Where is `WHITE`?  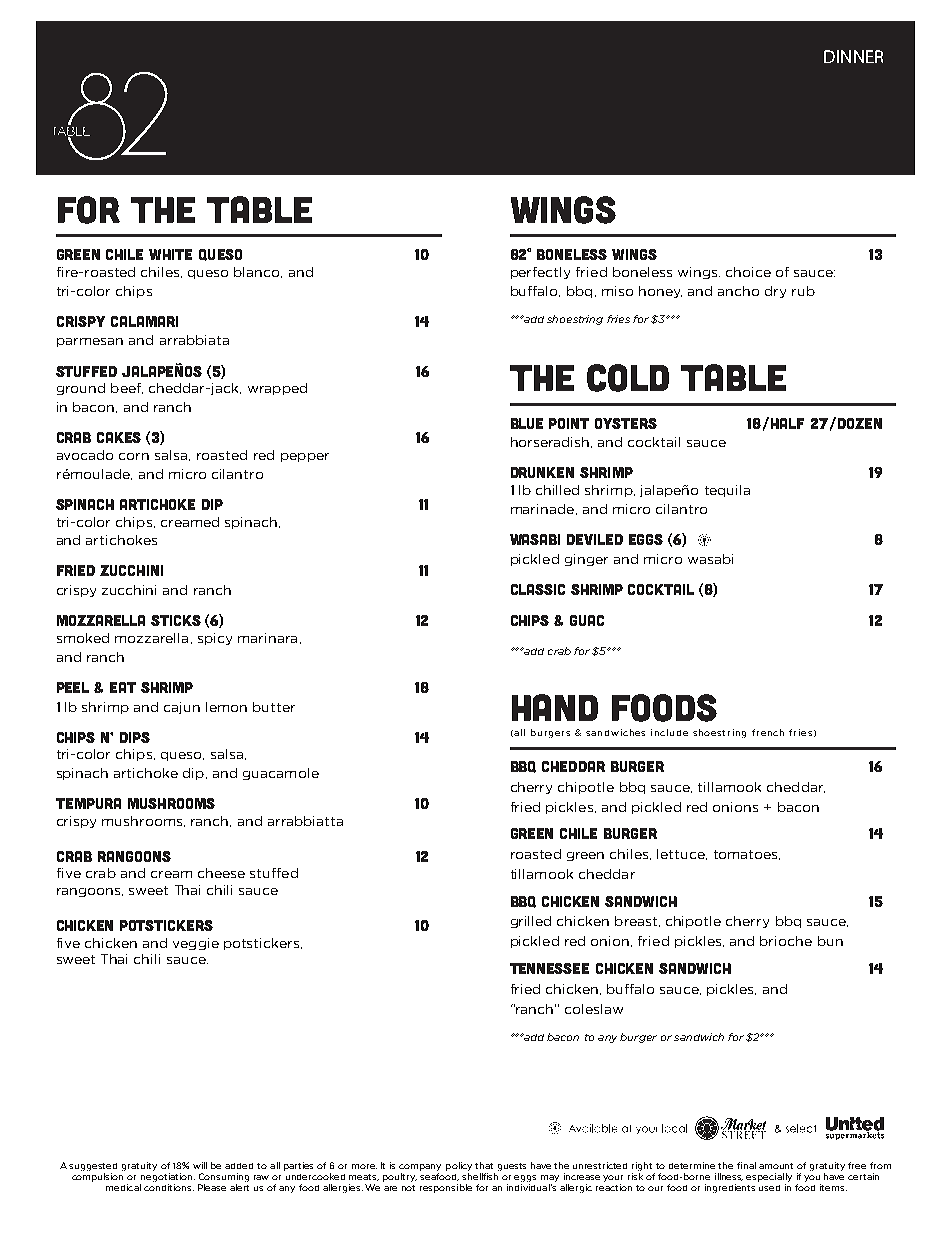
WHITE is located at coordinates (170, 254).
